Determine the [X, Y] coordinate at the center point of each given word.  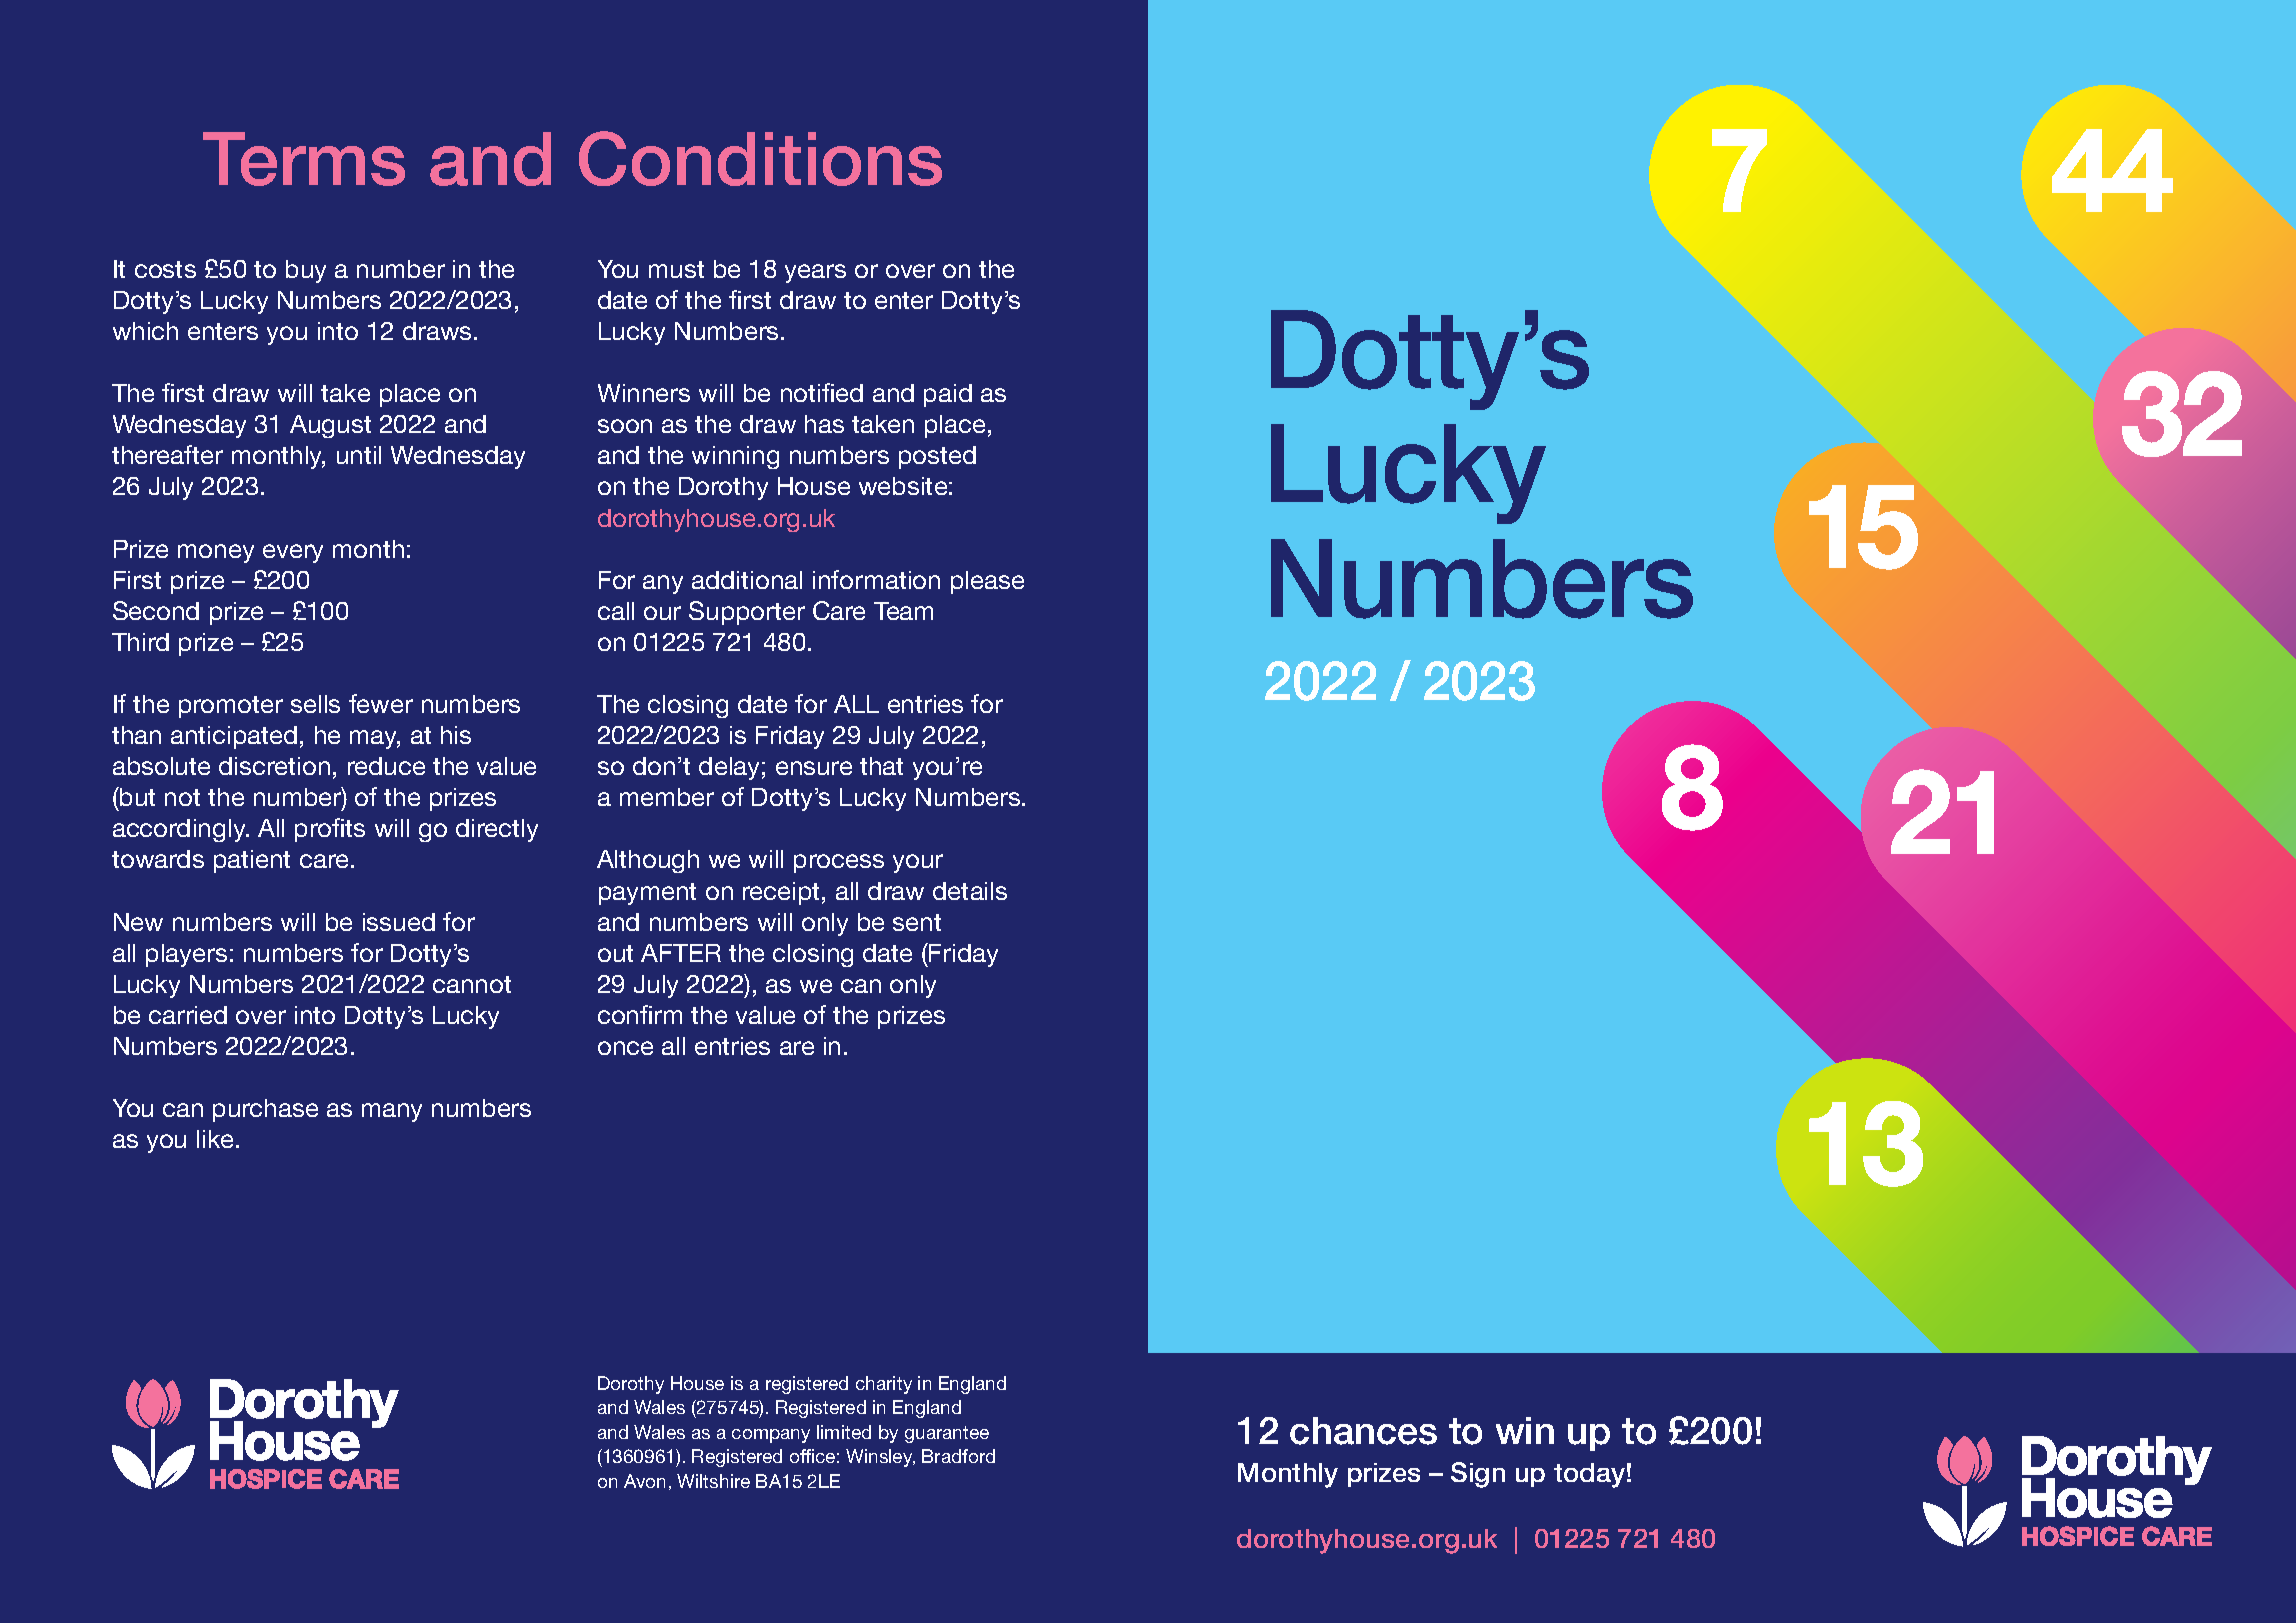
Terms [304, 159]
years [815, 273]
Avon [644, 1481]
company [771, 1436]
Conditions [760, 158]
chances [1363, 1431]
